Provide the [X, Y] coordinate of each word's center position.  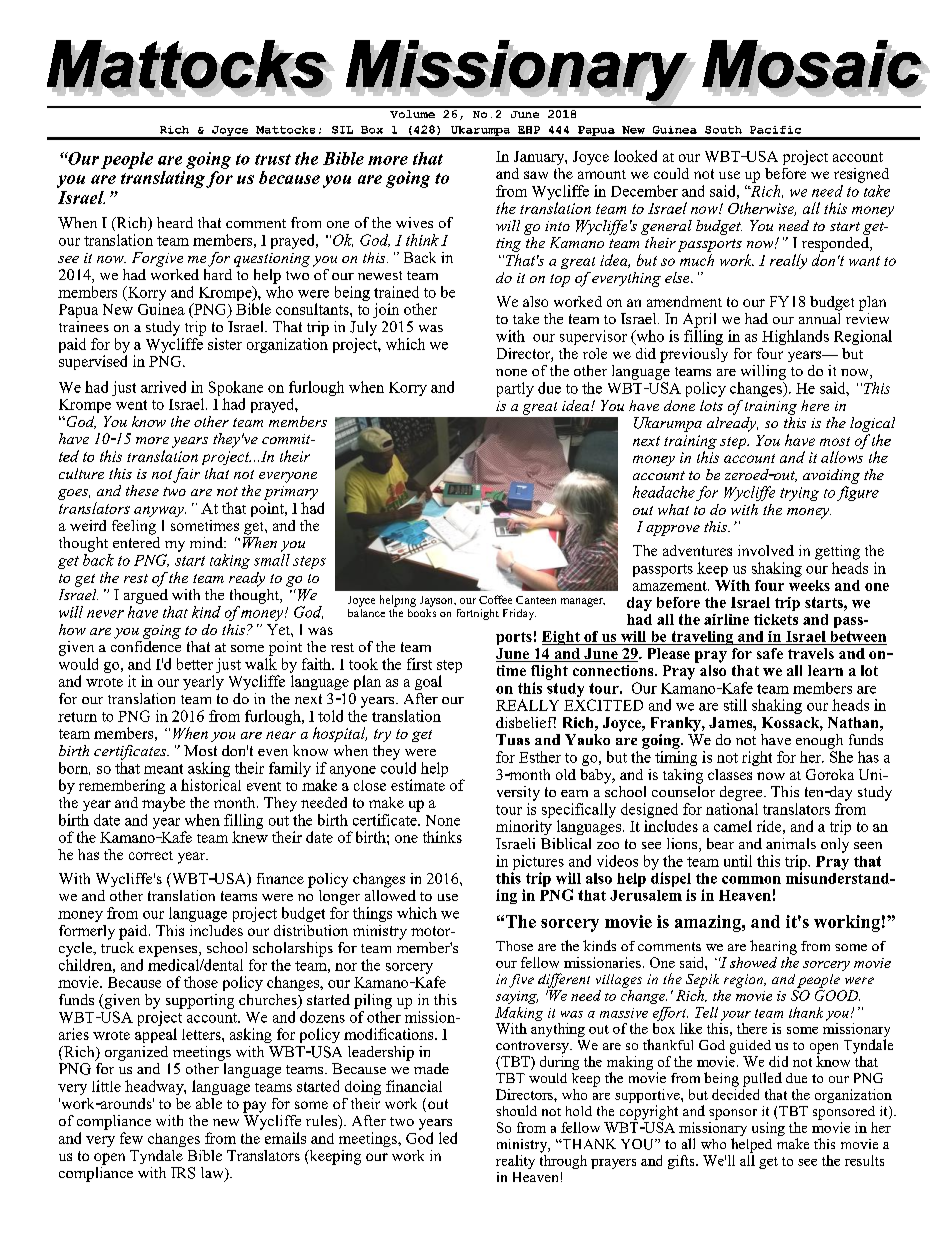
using [768, 1129]
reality [515, 1162]
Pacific [775, 130]
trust [273, 159]
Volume [412, 112]
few [131, 1138]
